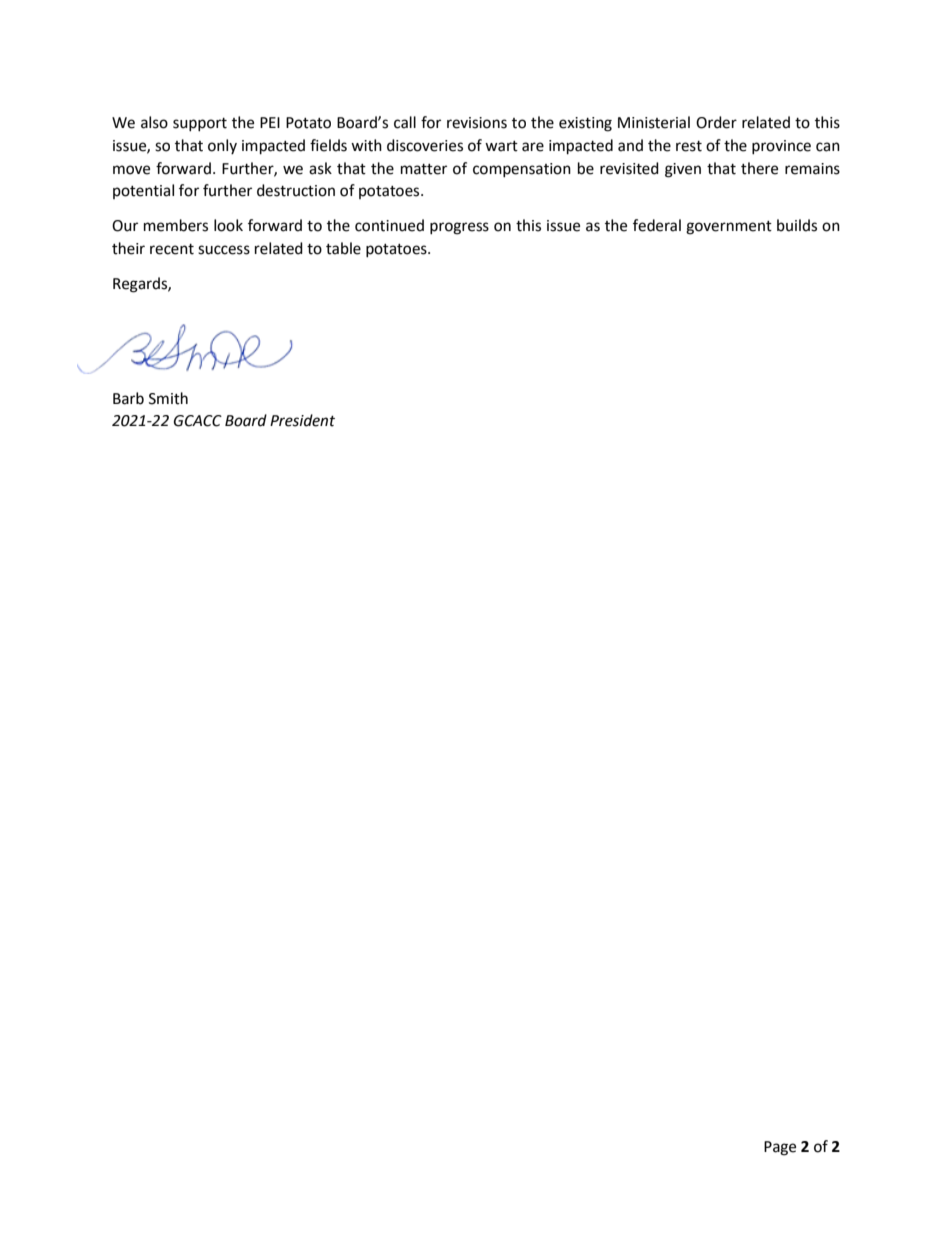  Describe the element at coordinates (729, 228) in the screenshot. I see `government` at that location.
